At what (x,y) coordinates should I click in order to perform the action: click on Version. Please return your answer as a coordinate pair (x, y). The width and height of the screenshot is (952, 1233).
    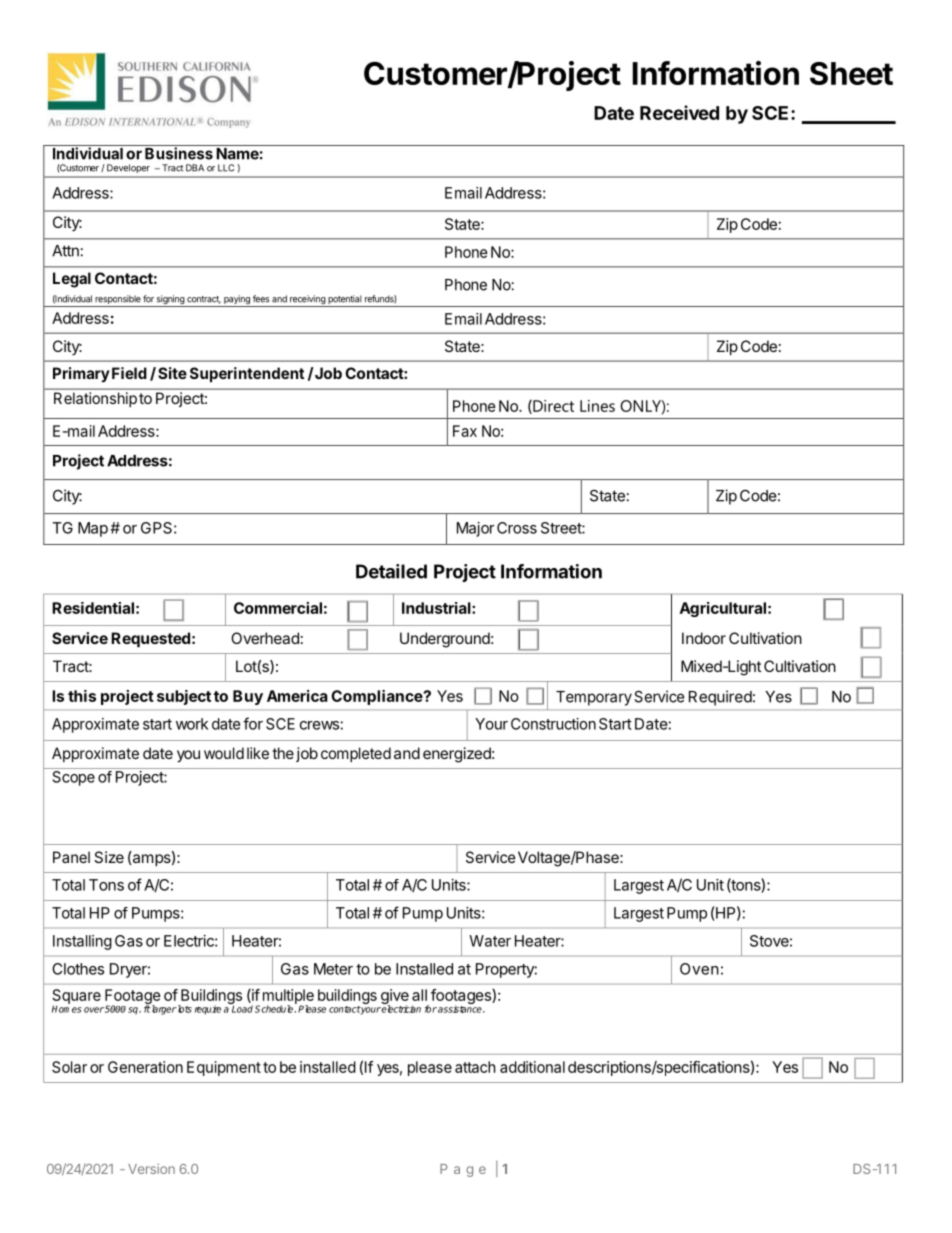
    Looking at the image, I should click on (151, 1169).
